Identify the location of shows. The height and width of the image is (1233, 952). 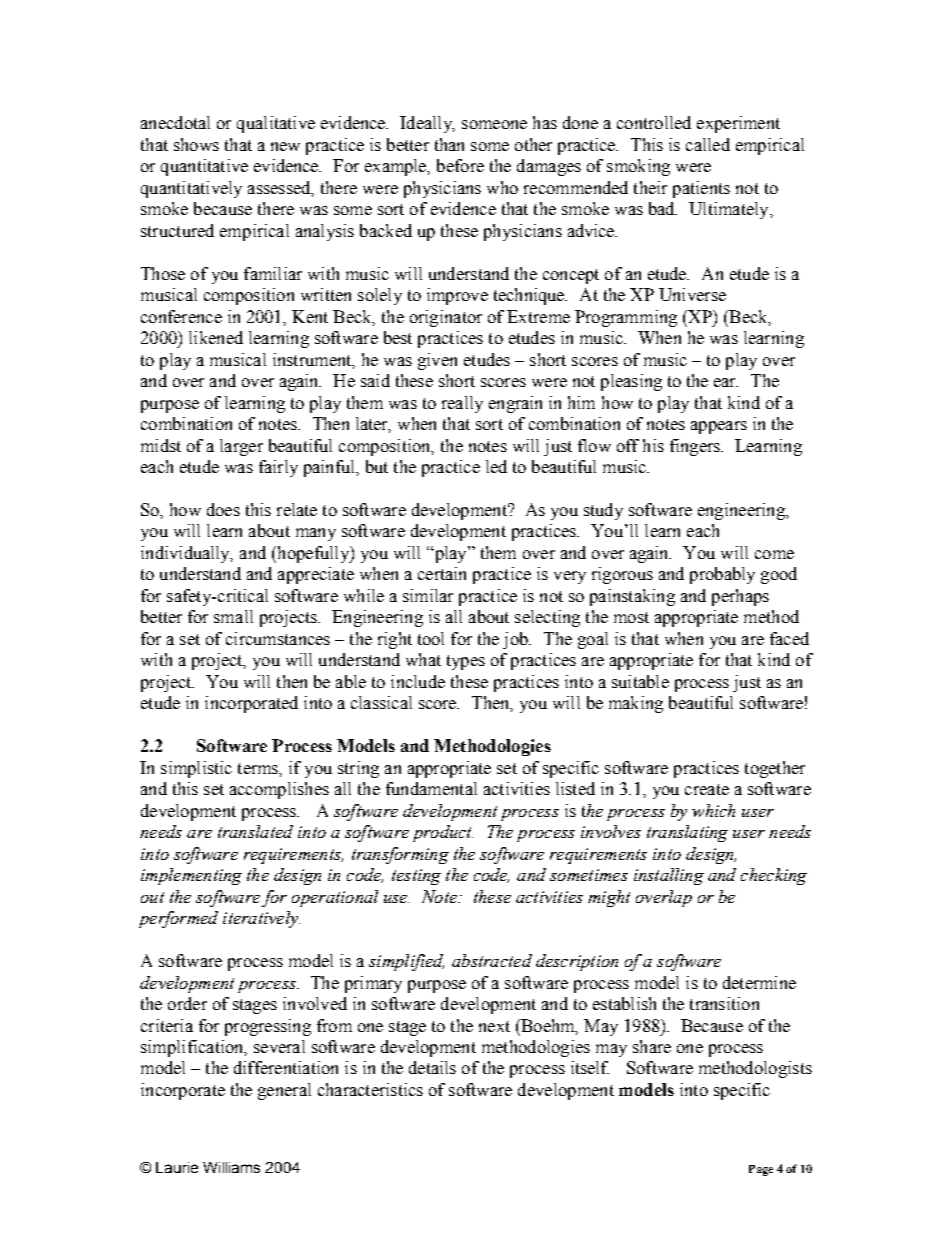
(196, 144).
